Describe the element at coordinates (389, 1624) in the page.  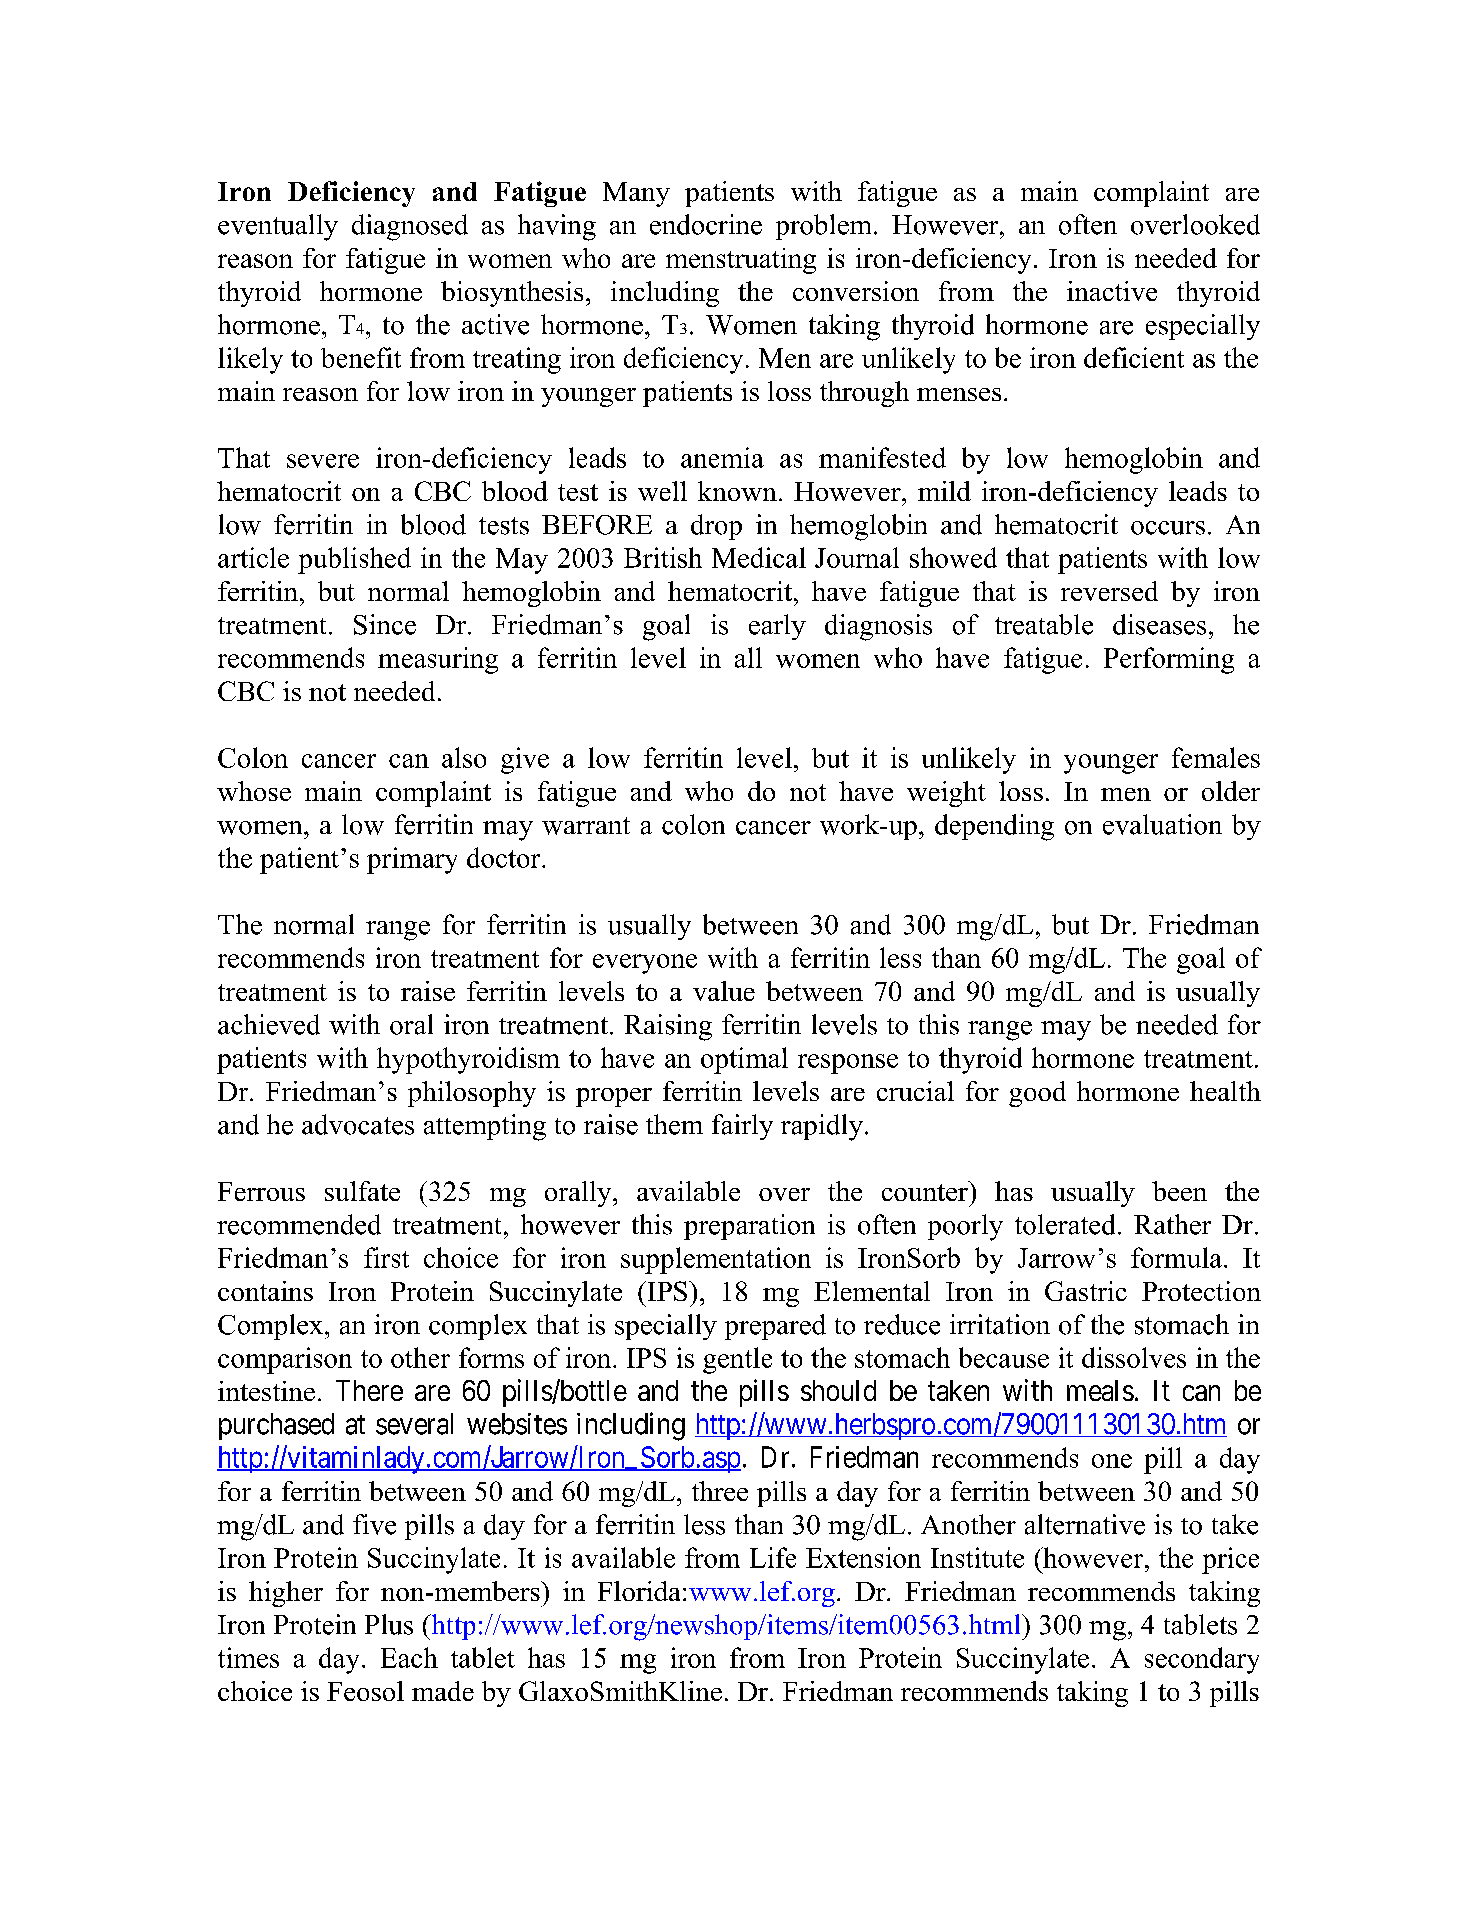
I see `Plus` at that location.
